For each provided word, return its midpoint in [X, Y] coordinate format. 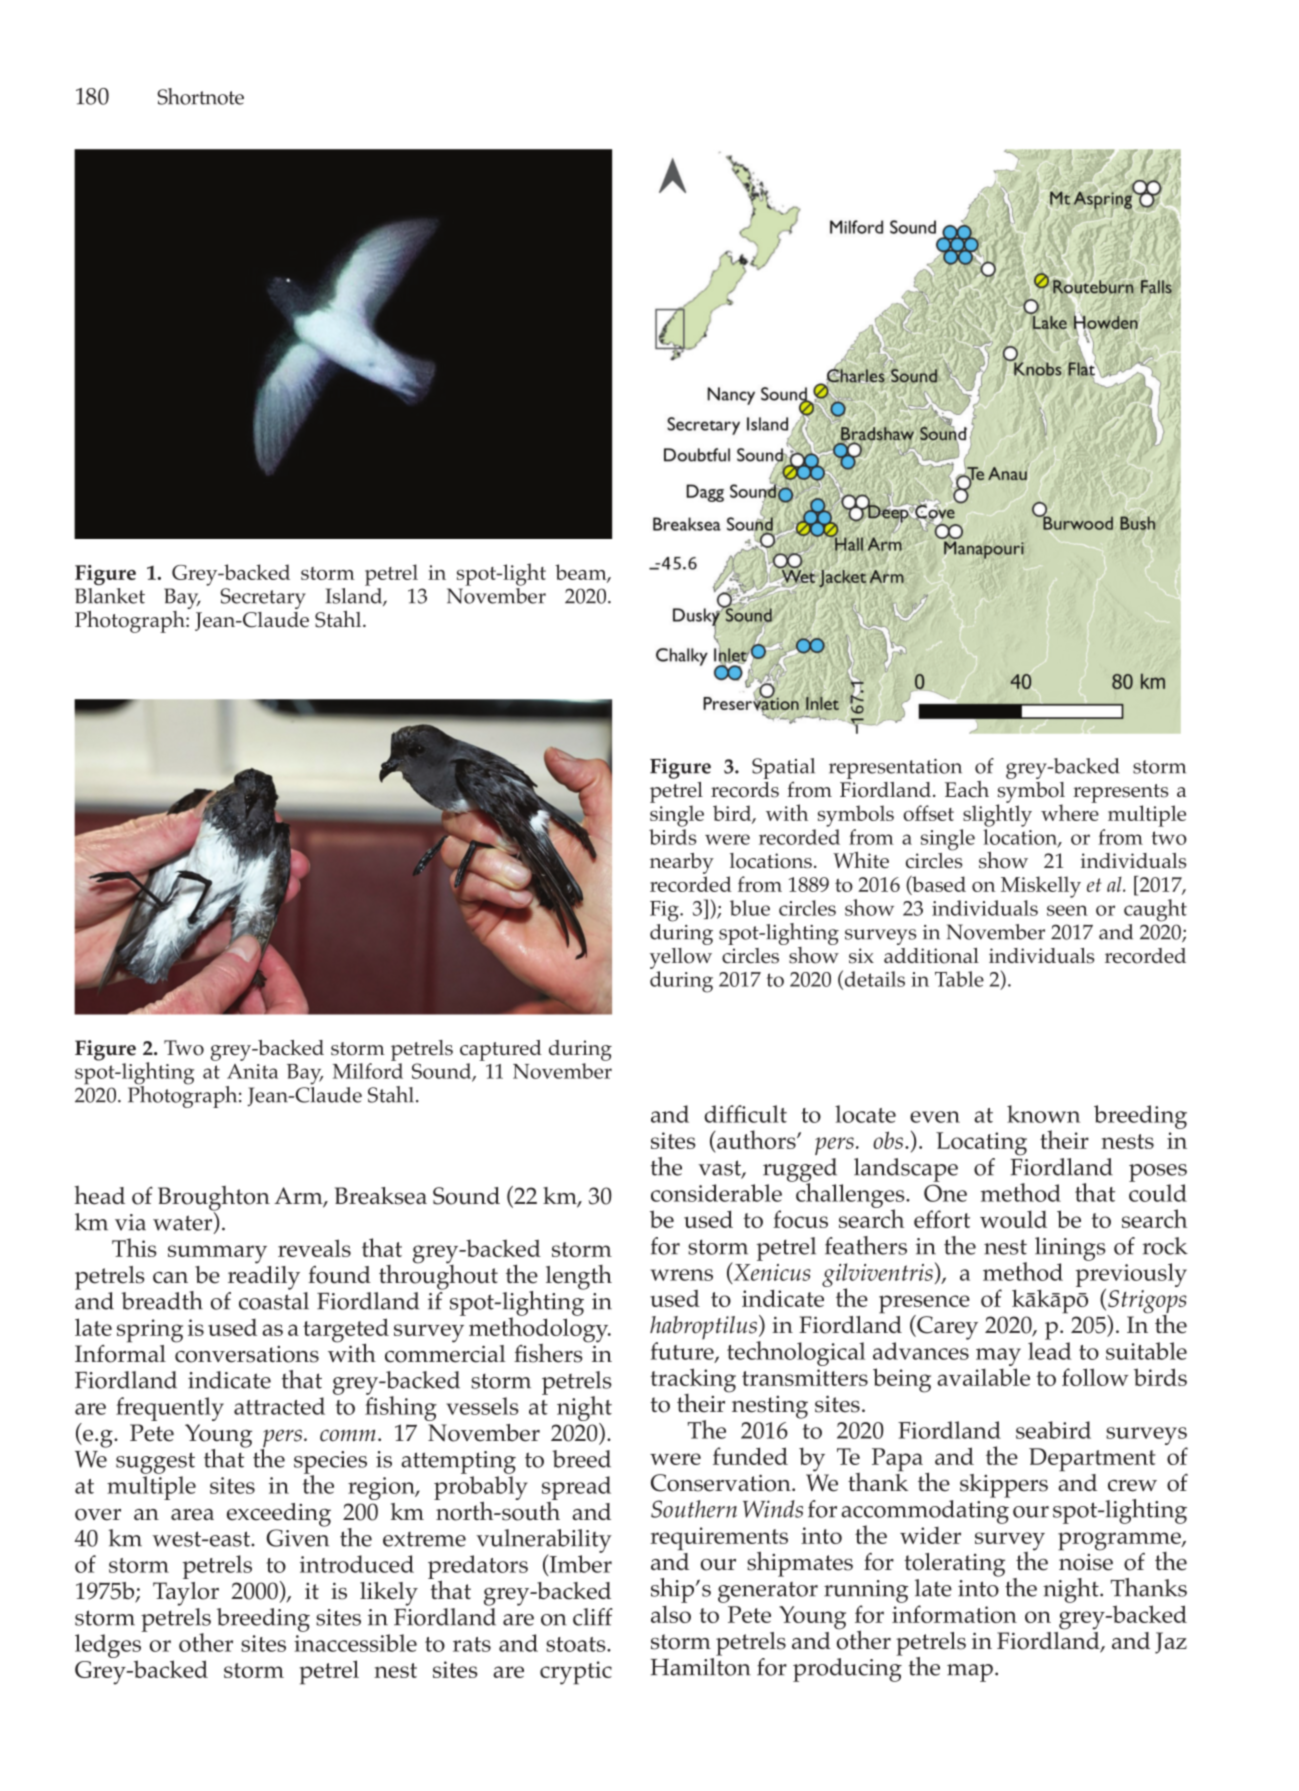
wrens [681, 1275]
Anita [252, 1071]
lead [1050, 1351]
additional [931, 956]
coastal [274, 1301]
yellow [681, 958]
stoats [577, 1644]
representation [895, 769]
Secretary [263, 598]
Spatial [783, 770]
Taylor [186, 1594]
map [970, 1673]
